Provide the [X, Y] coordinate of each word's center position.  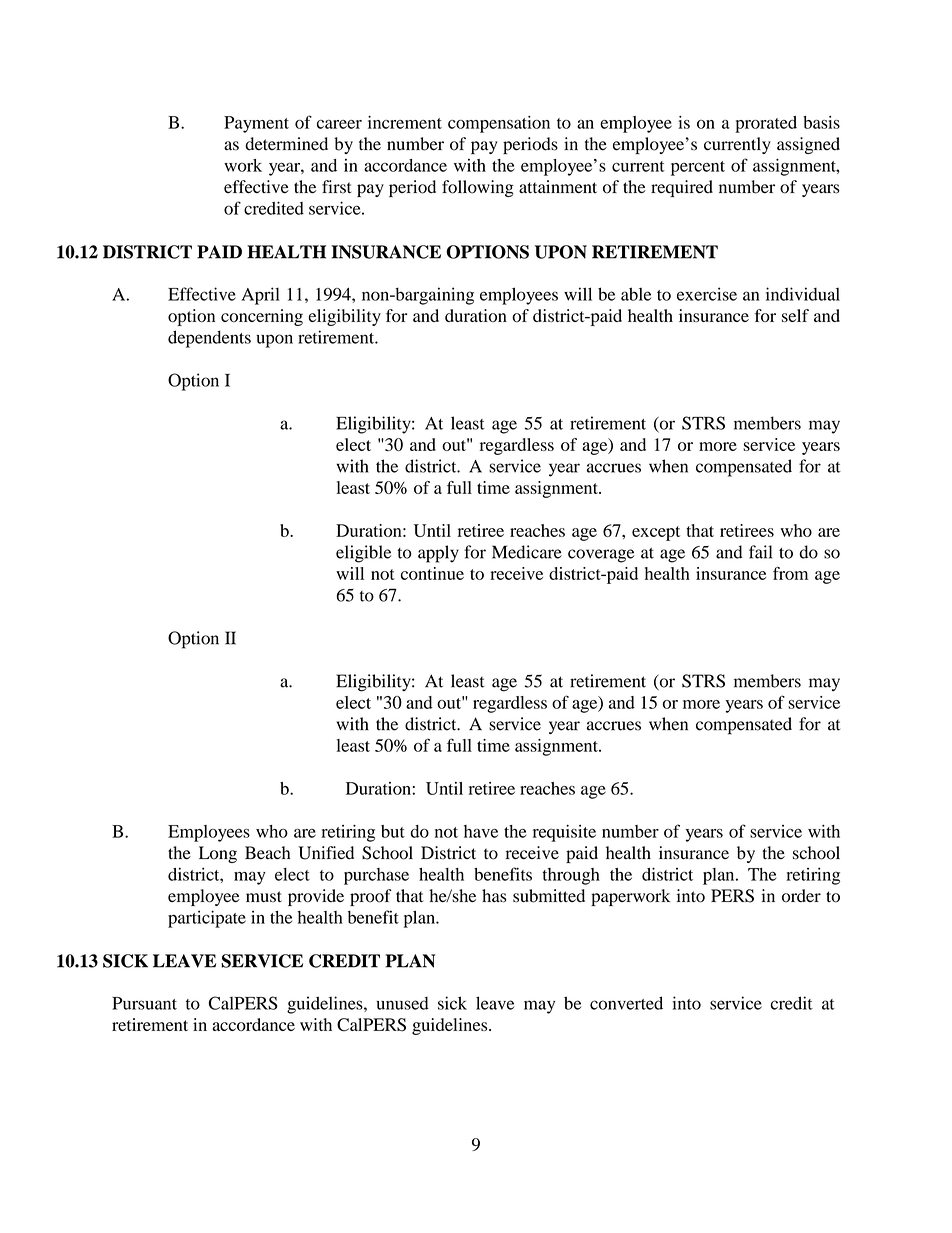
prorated [766, 124]
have [481, 831]
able [636, 294]
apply [438, 554]
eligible [363, 554]
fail [760, 552]
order [801, 896]
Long [218, 854]
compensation [499, 124]
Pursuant [144, 1003]
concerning [262, 317]
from [790, 573]
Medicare [527, 552]
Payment [256, 124]
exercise [707, 294]
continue [432, 573]
